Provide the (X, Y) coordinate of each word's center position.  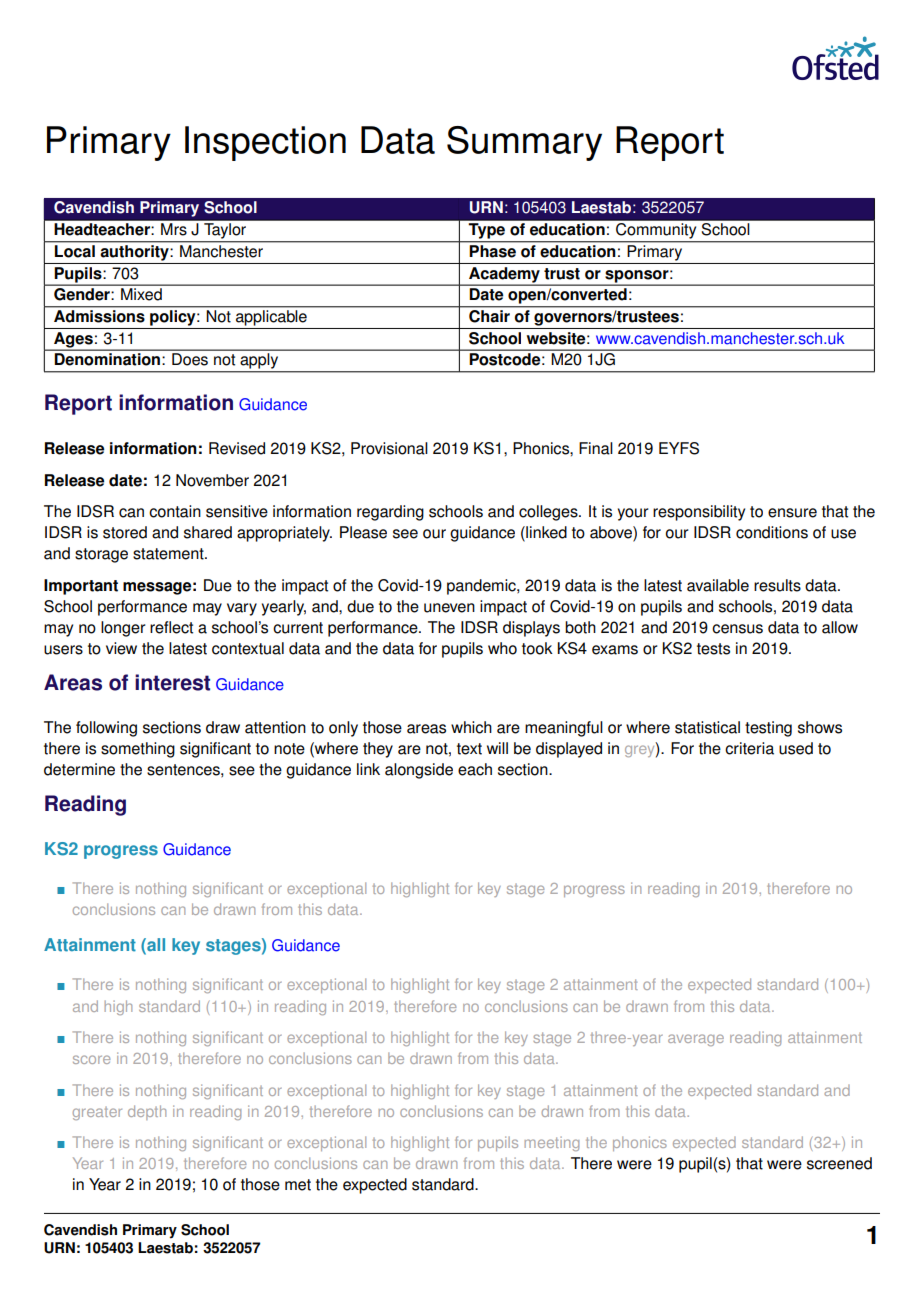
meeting (552, 1144)
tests (713, 649)
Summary (524, 143)
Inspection (265, 143)
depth (147, 1112)
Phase (493, 251)
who (502, 648)
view (121, 648)
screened (839, 1163)
